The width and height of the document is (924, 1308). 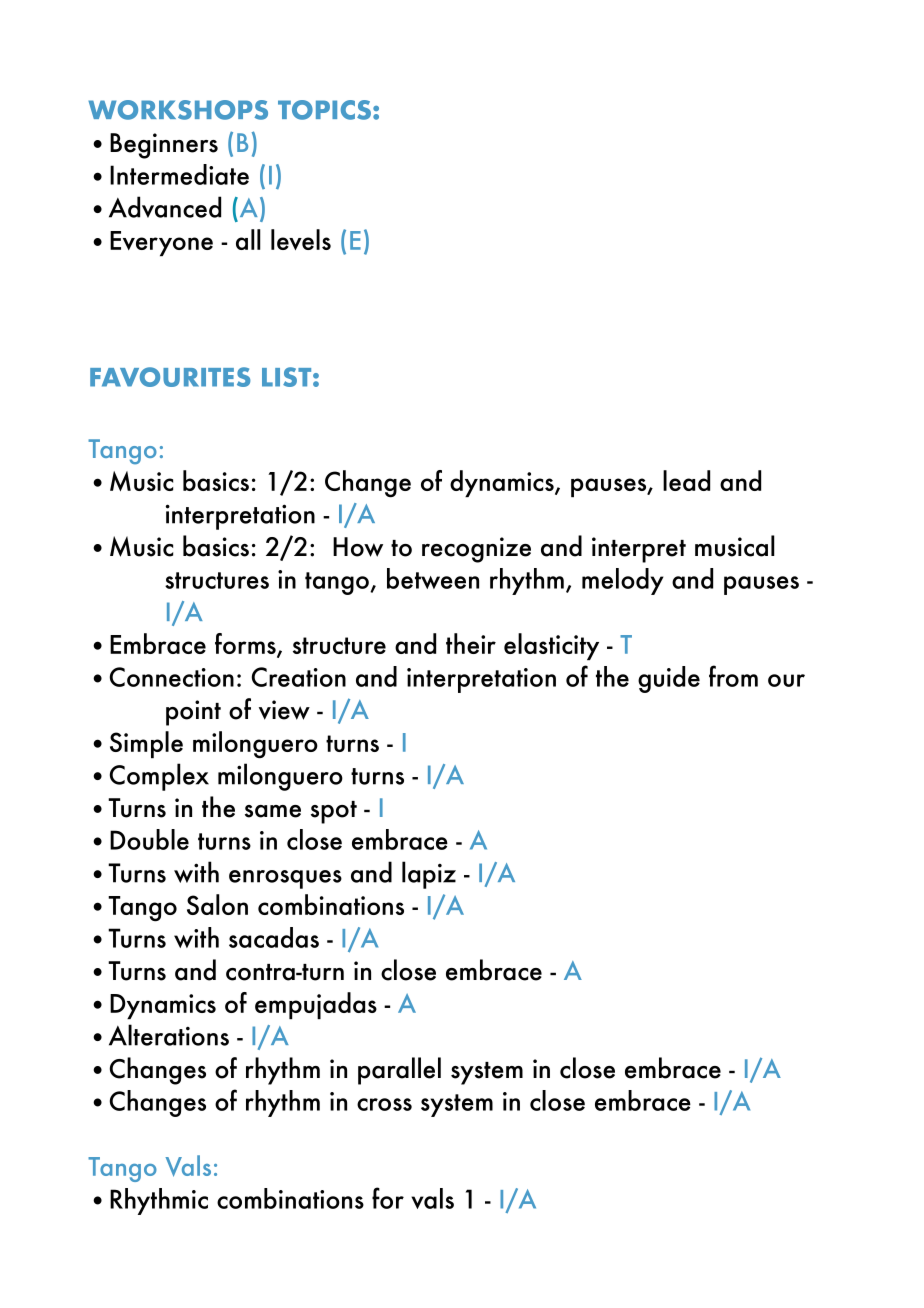 What do you see at coordinates (178, 110) in the document?
I see `WORKSHOPS` at bounding box center [178, 110].
